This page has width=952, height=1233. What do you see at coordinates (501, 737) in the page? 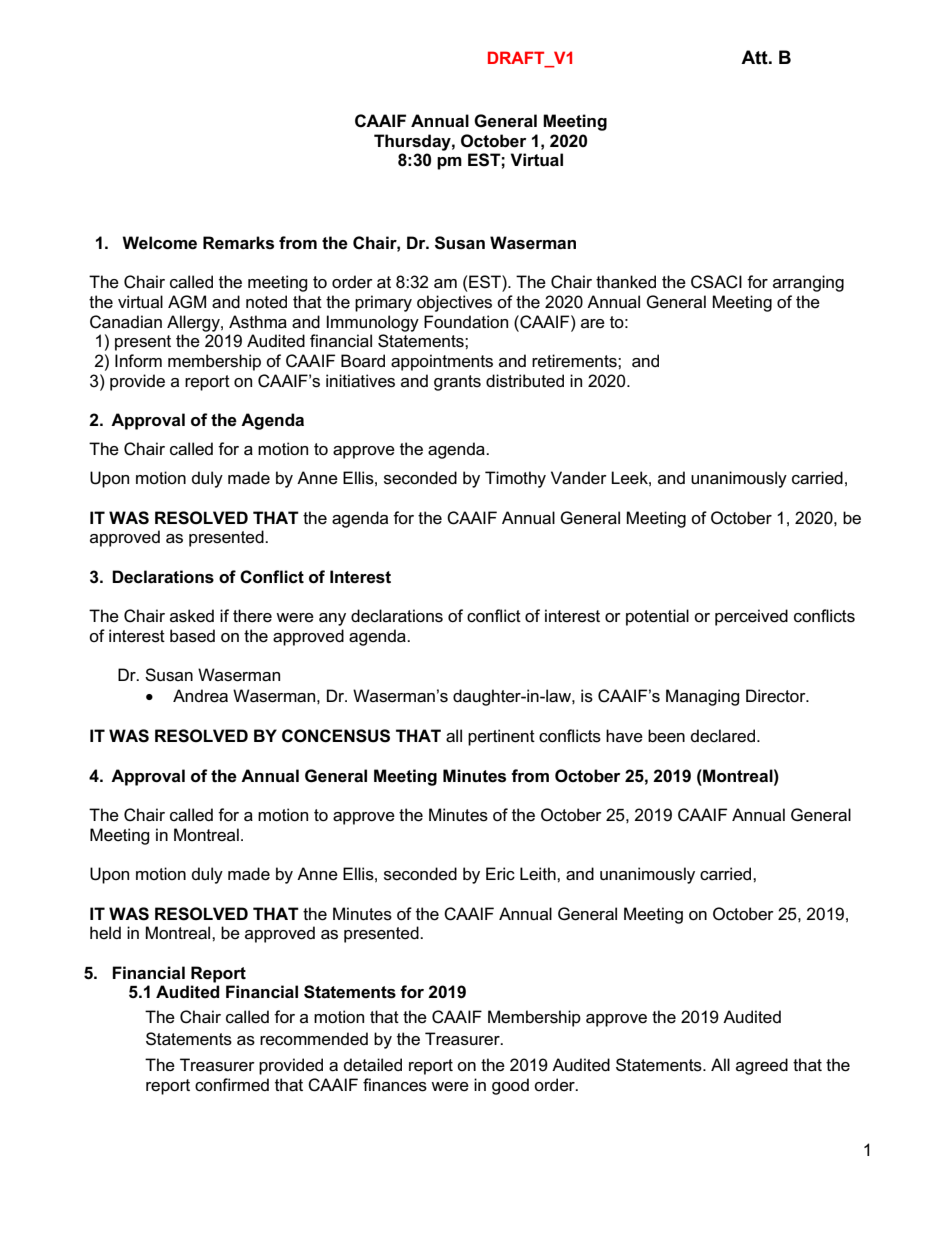
I see `pertinent` at bounding box center [501, 737].
